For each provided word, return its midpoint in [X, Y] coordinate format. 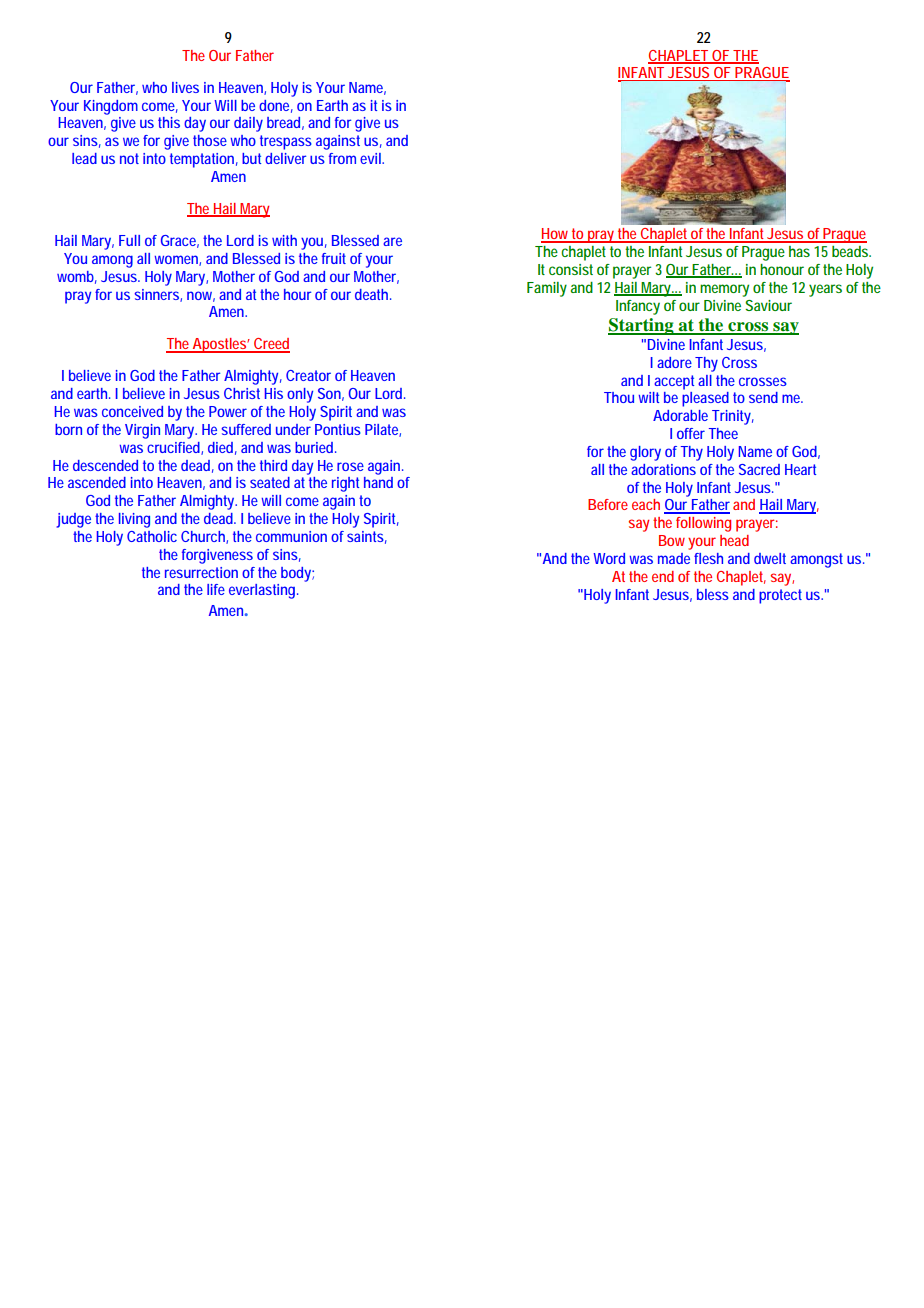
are [392, 241]
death [371, 294]
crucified [173, 447]
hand [378, 482]
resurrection [201, 572]
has [799, 251]
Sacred [759, 469]
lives [185, 87]
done [274, 105]
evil [371, 158]
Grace [178, 240]
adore [674, 362]
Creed [271, 345]
